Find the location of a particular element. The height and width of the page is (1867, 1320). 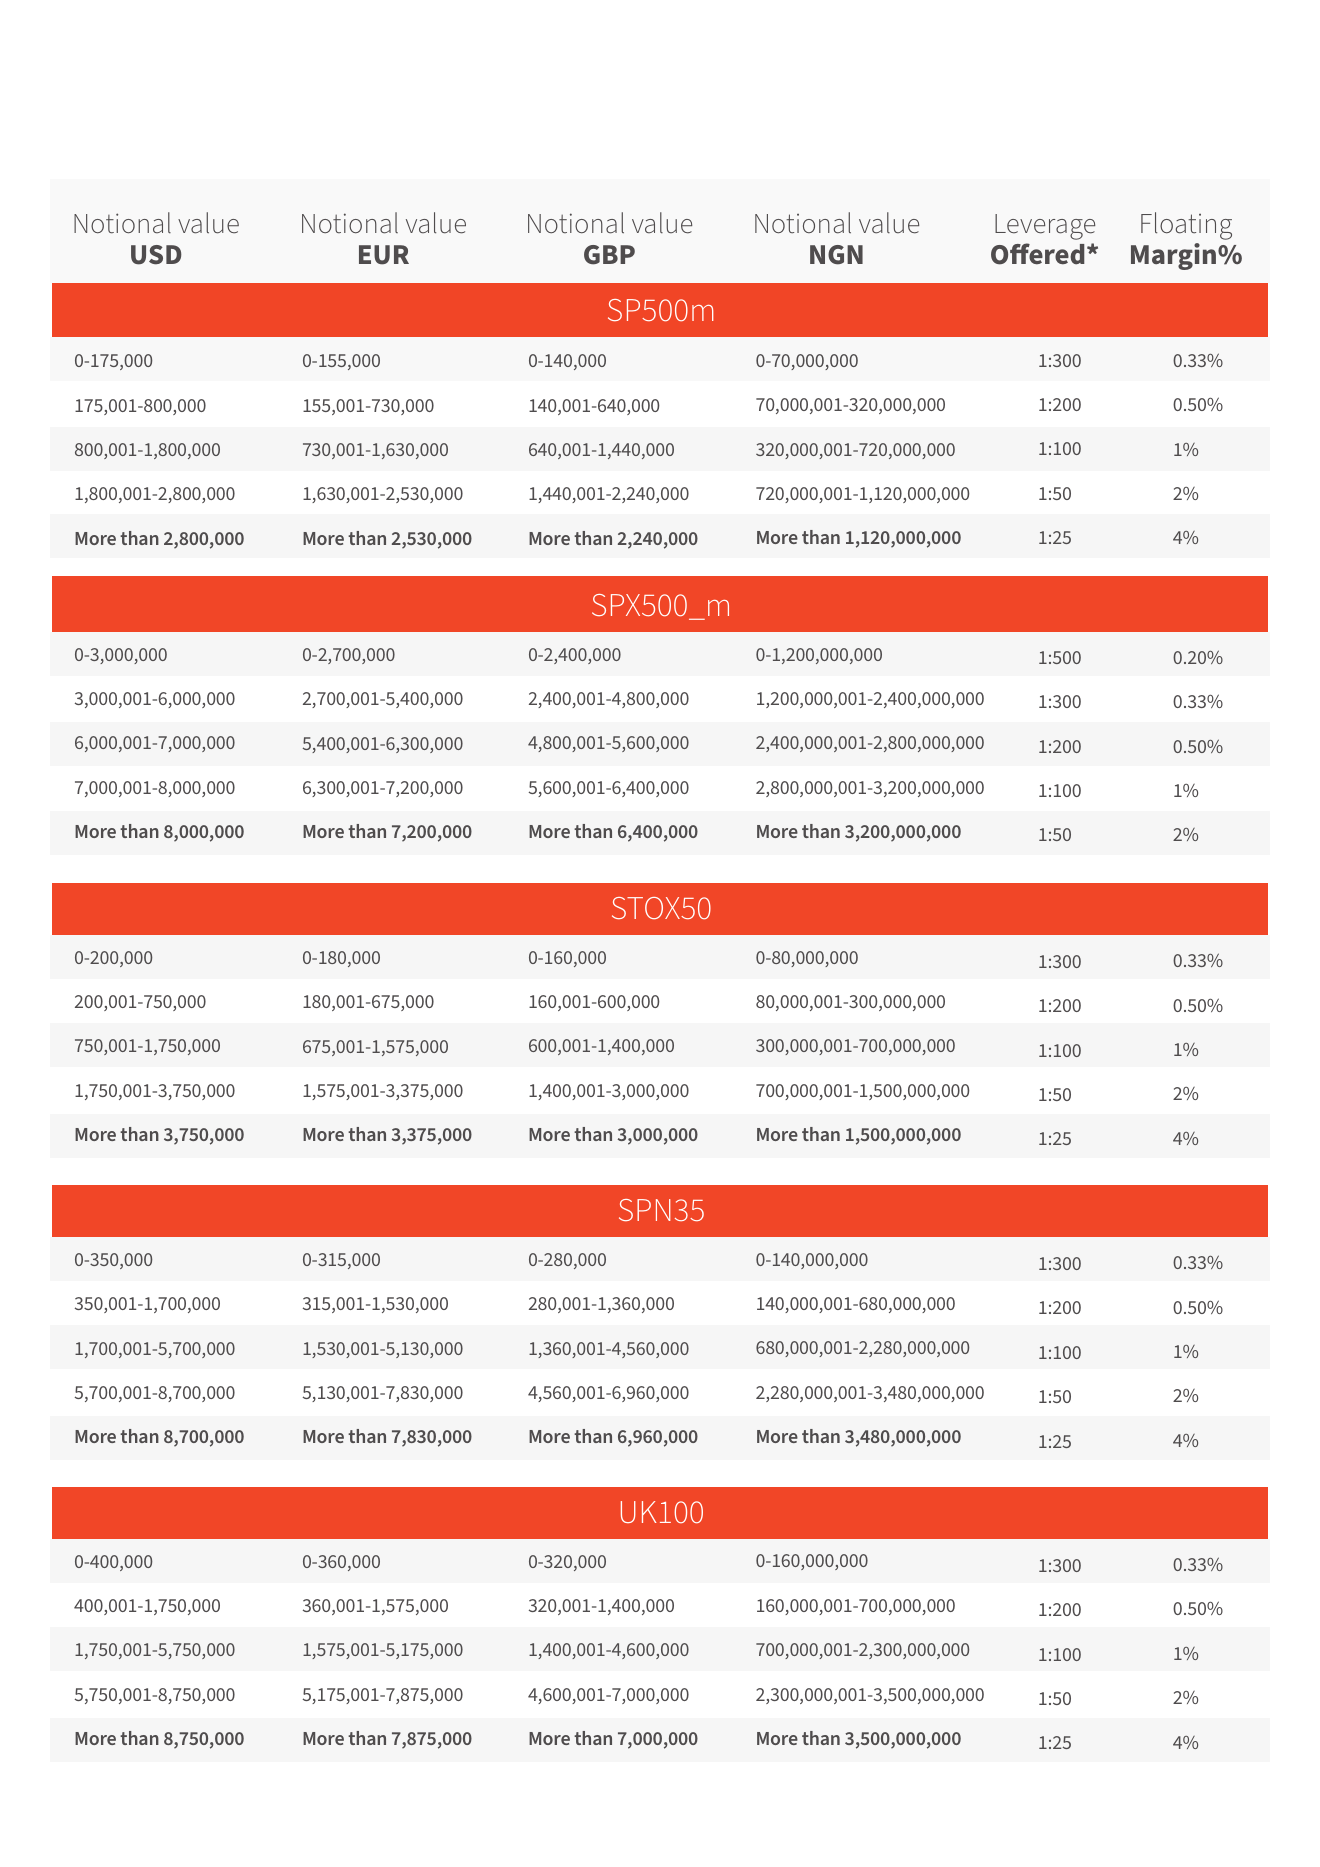

EUR is located at coordinates (384, 255).
